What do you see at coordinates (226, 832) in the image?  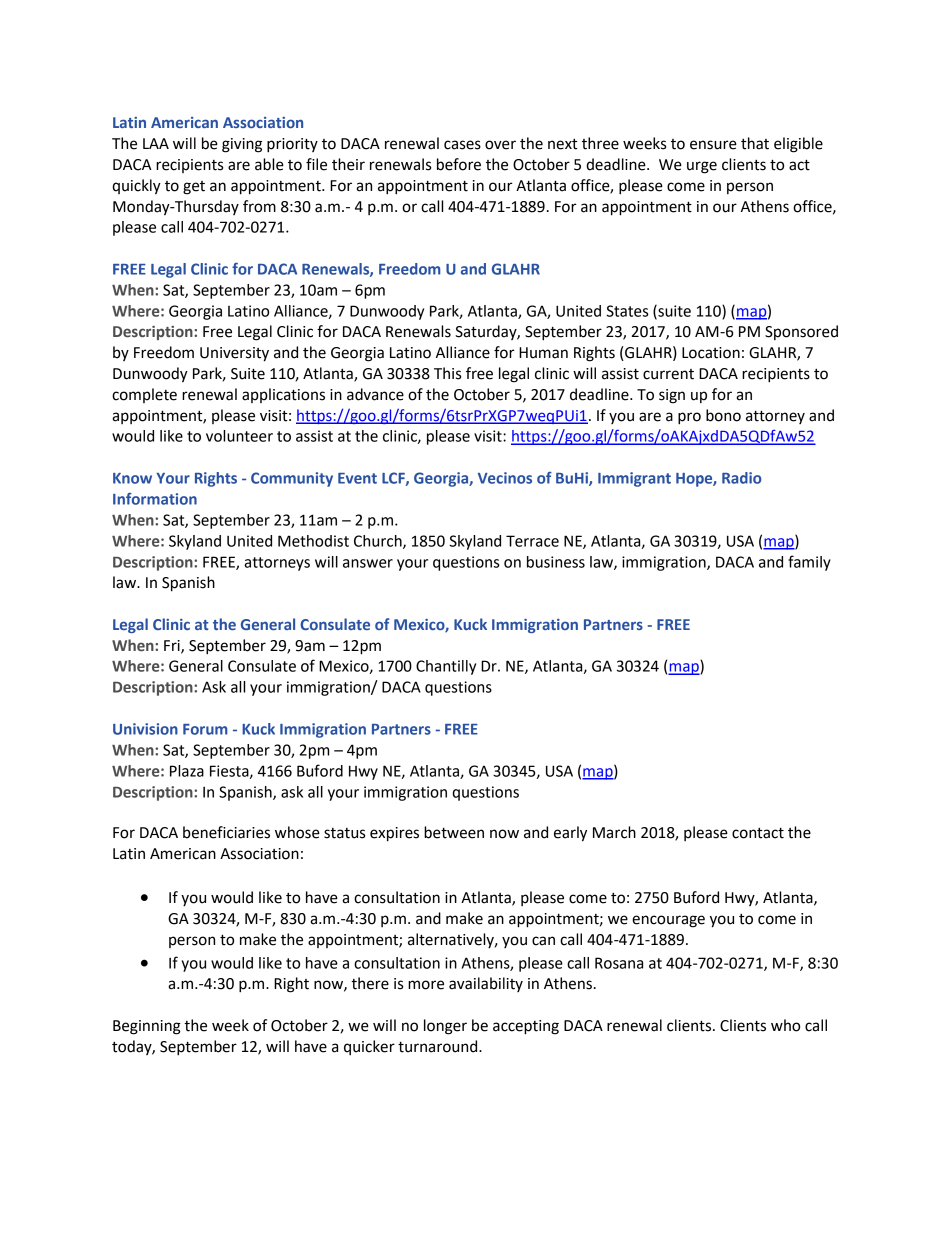 I see `beneficiaries` at bounding box center [226, 832].
